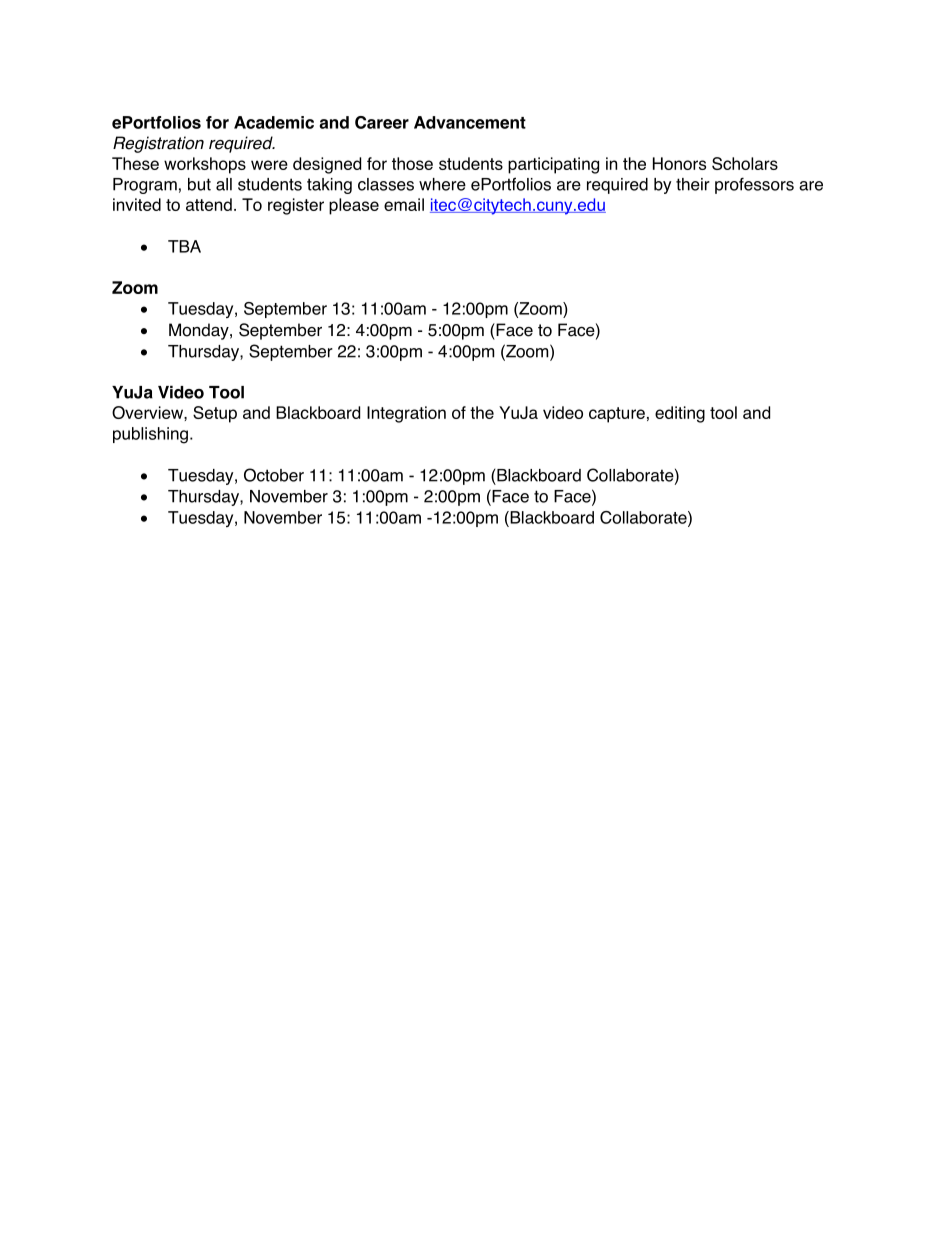 The image size is (952, 1233). What do you see at coordinates (470, 122) in the screenshot?
I see `Advancement` at bounding box center [470, 122].
